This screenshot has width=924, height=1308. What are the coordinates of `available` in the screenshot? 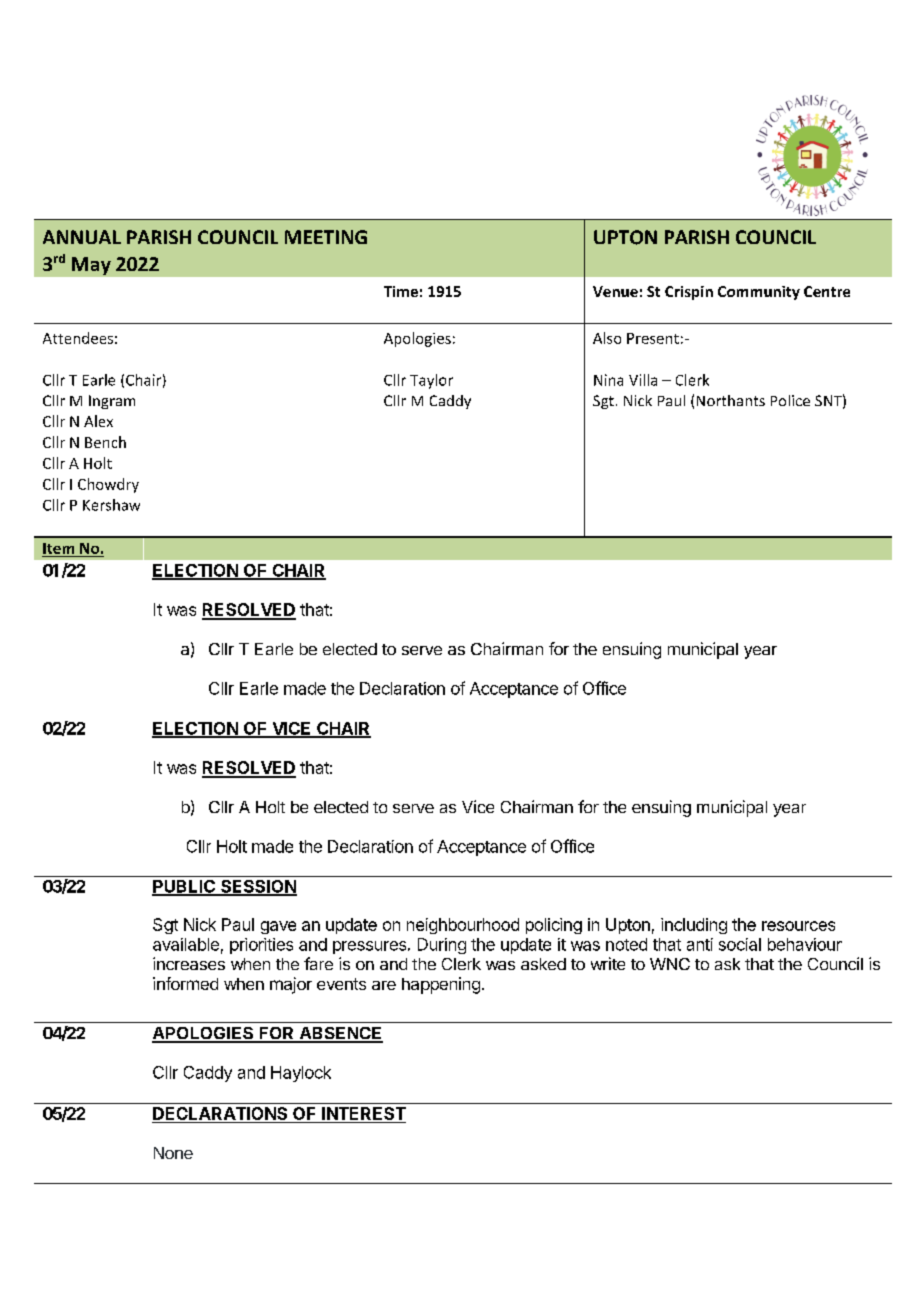 It's located at (186, 944).
